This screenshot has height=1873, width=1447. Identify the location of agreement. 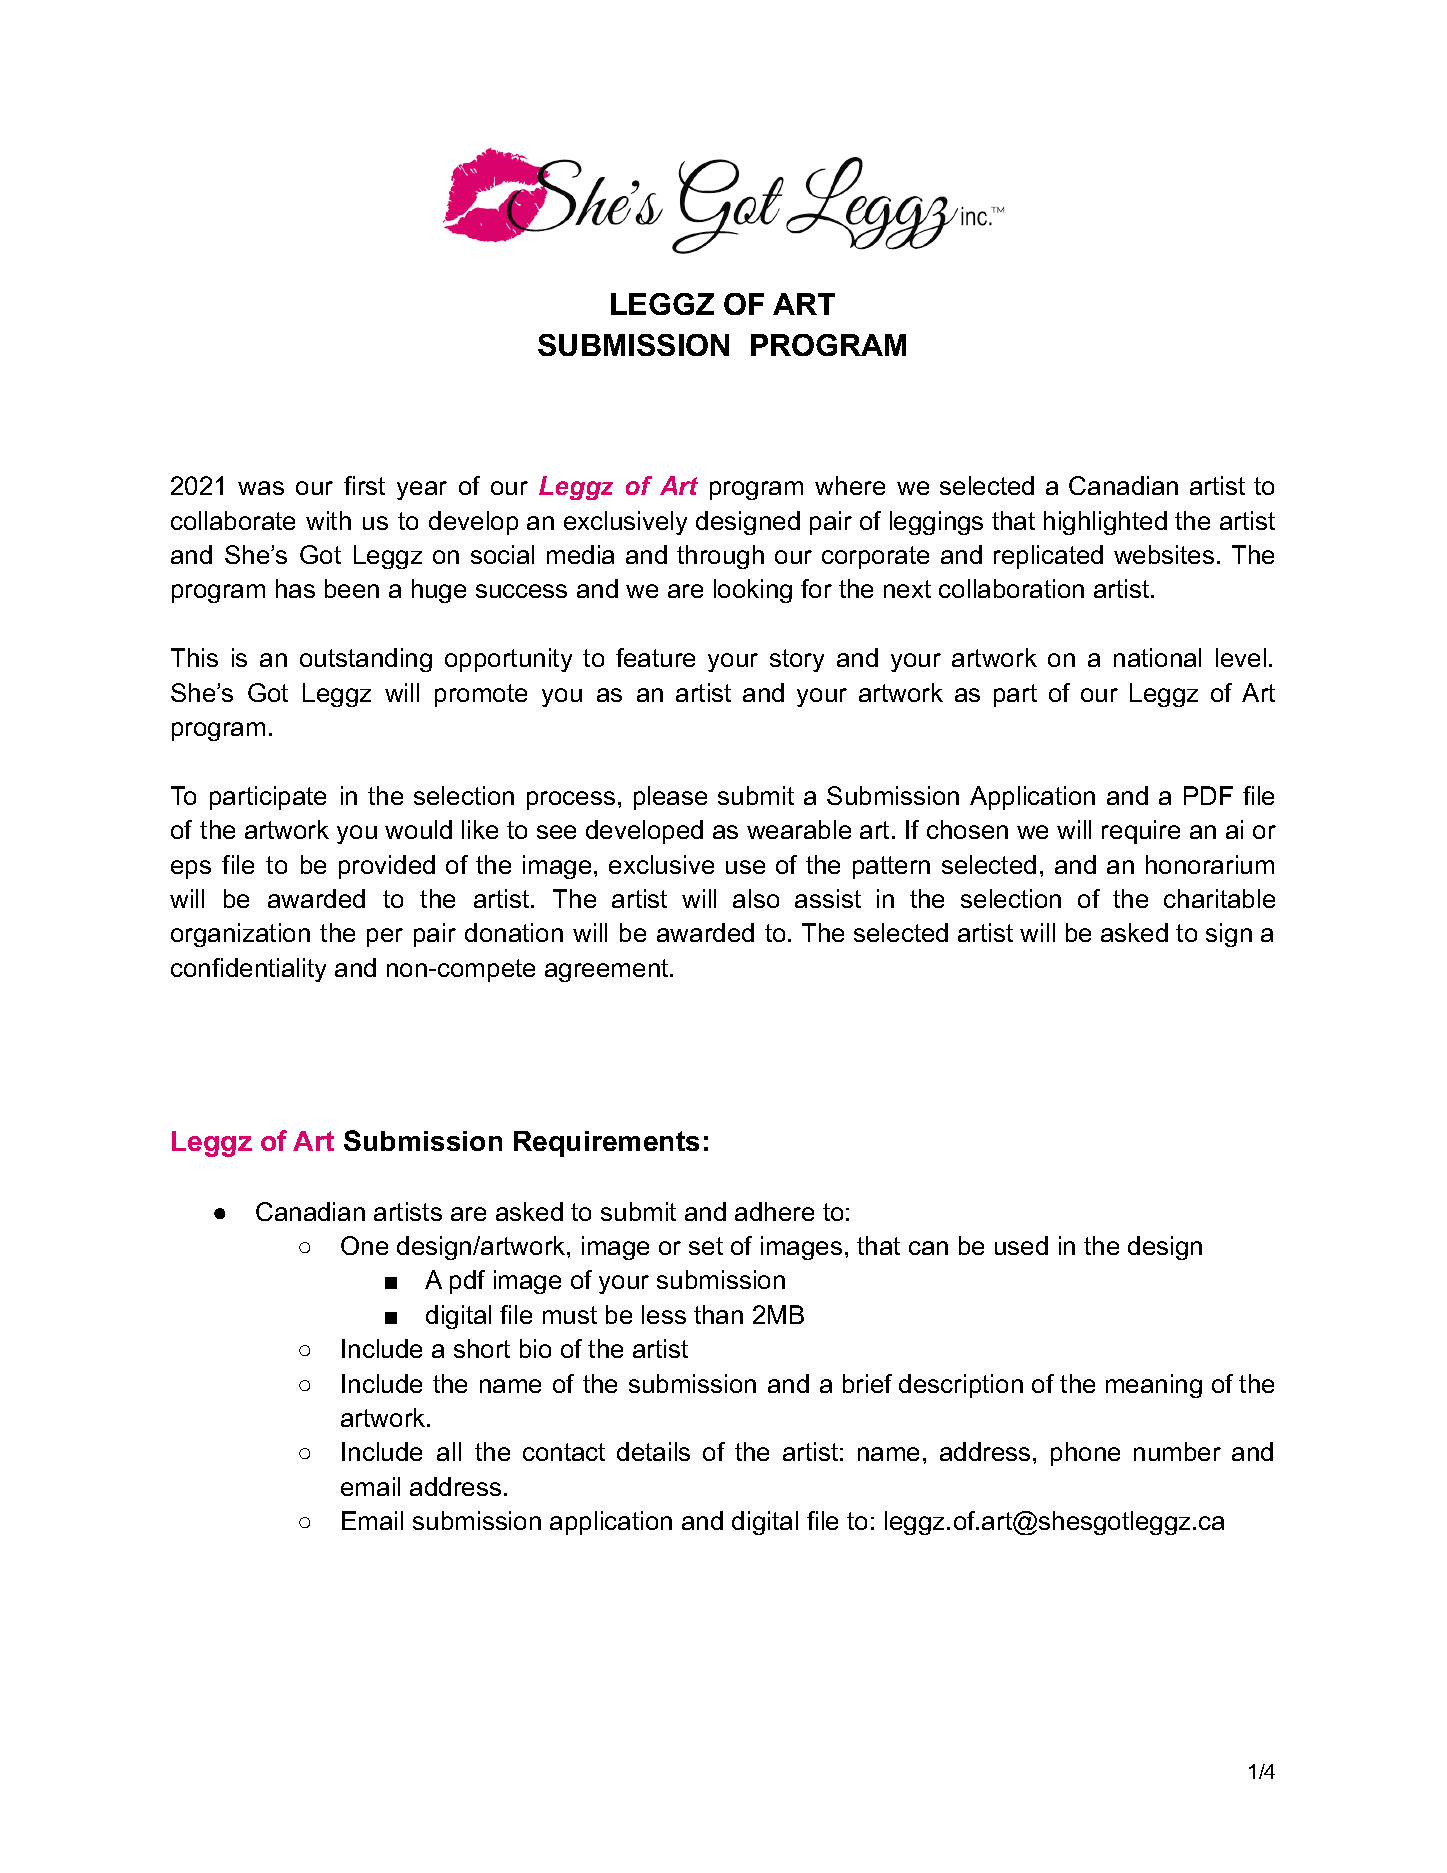
(608, 970).
